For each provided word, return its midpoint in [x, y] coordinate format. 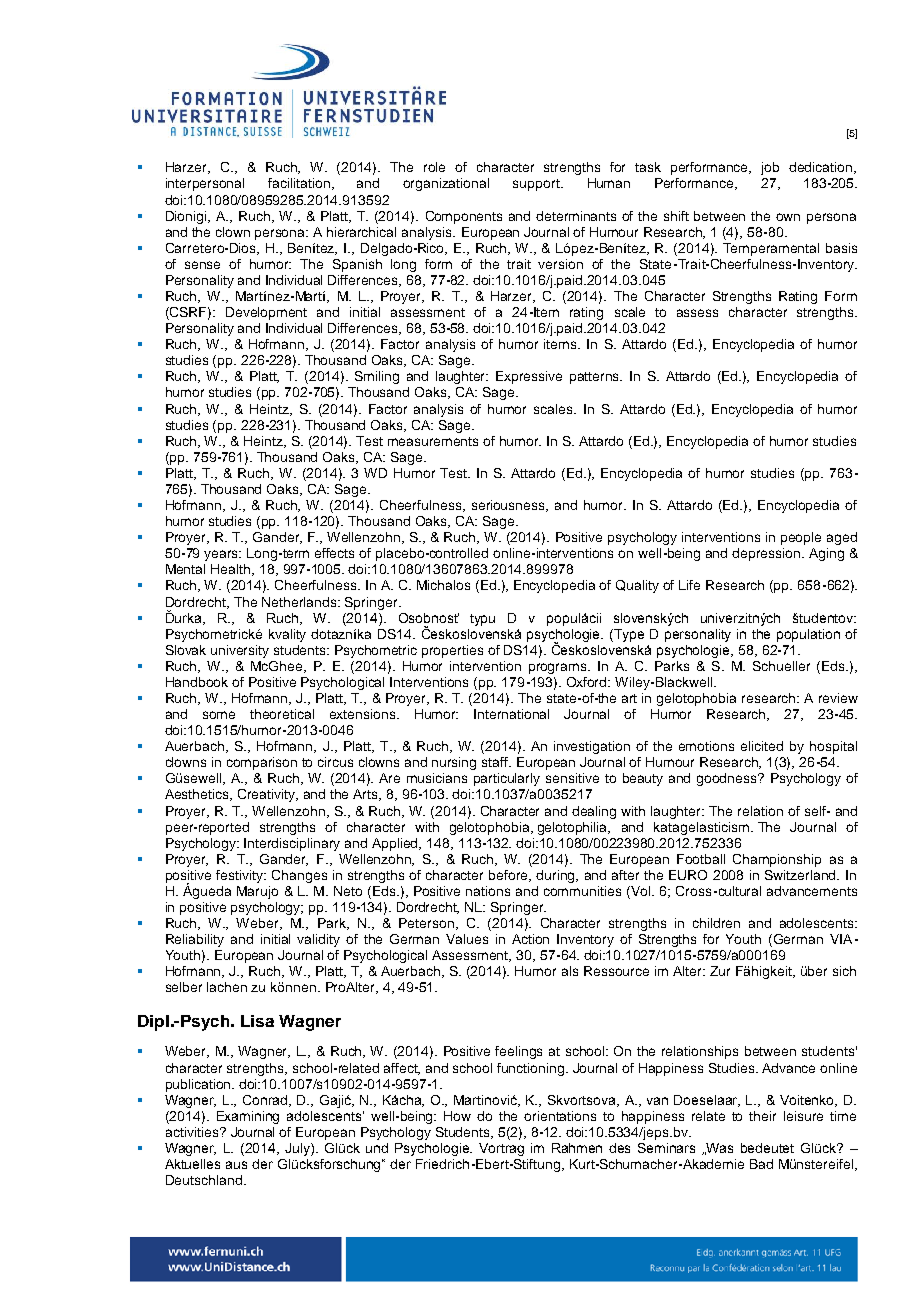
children [716, 923]
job [770, 168]
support [537, 185]
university [240, 651]
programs [559, 668]
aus [236, 1165]
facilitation [299, 183]
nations [488, 891]
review [838, 698]
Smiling [377, 377]
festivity [241, 876]
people [801, 538]
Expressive [529, 377]
